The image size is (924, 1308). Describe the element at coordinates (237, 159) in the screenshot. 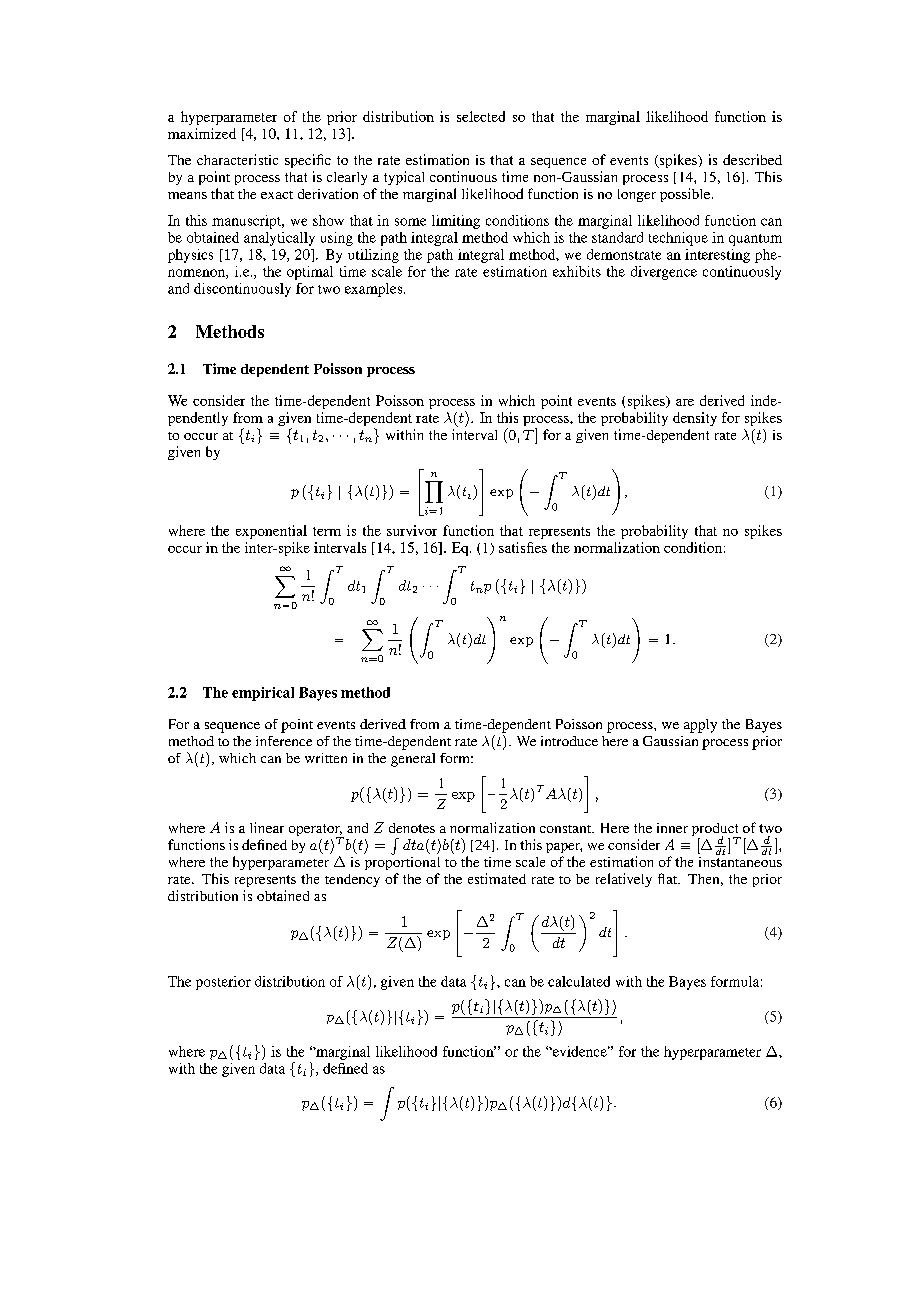

I see `characteristic` at that location.
